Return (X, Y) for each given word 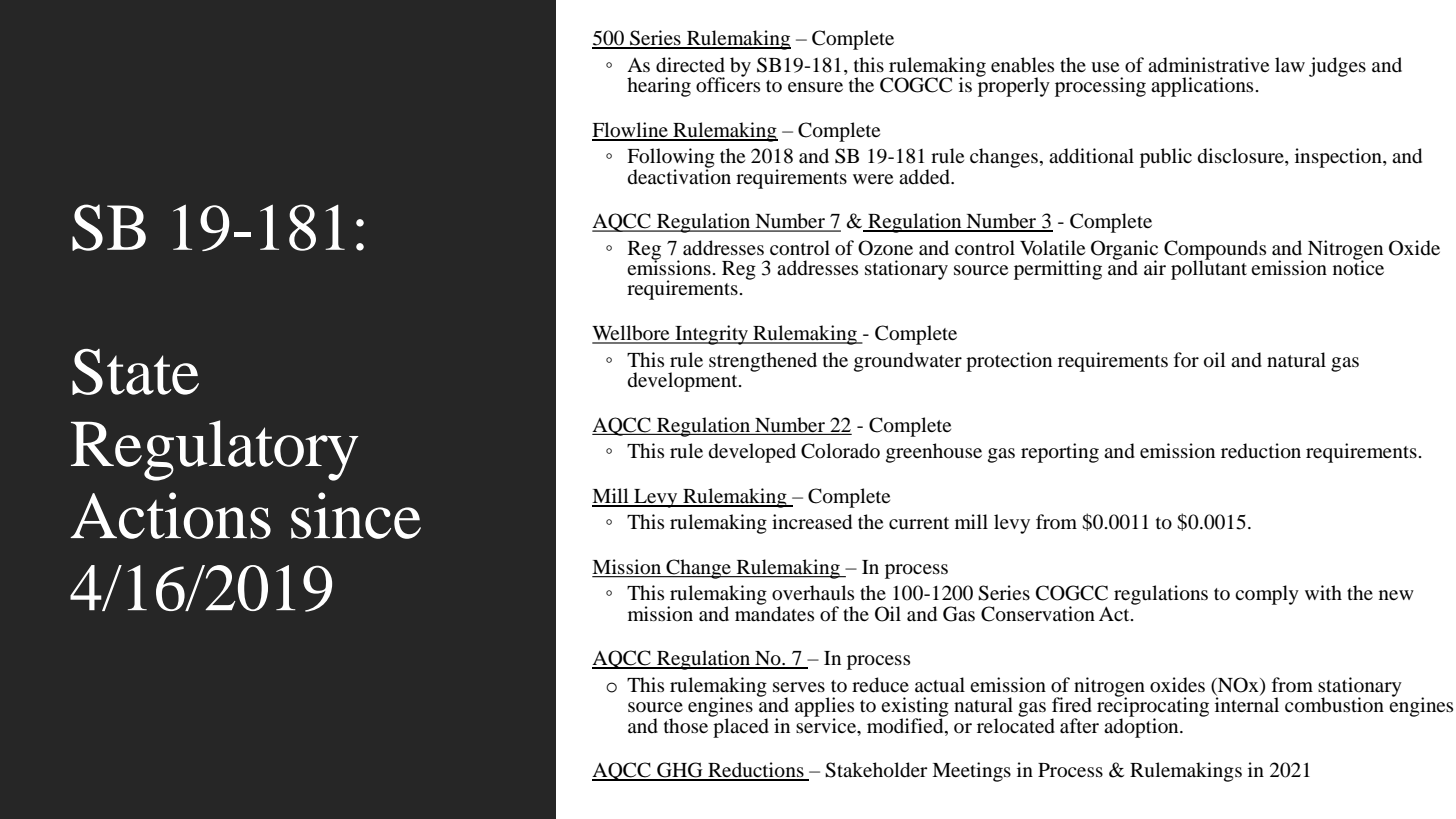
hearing (659, 87)
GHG (680, 771)
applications (1202, 87)
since (356, 515)
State (135, 372)
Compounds (1215, 251)
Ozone (885, 248)
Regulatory (215, 450)
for (1186, 359)
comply (1267, 595)
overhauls (813, 593)
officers (728, 84)
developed (752, 453)
